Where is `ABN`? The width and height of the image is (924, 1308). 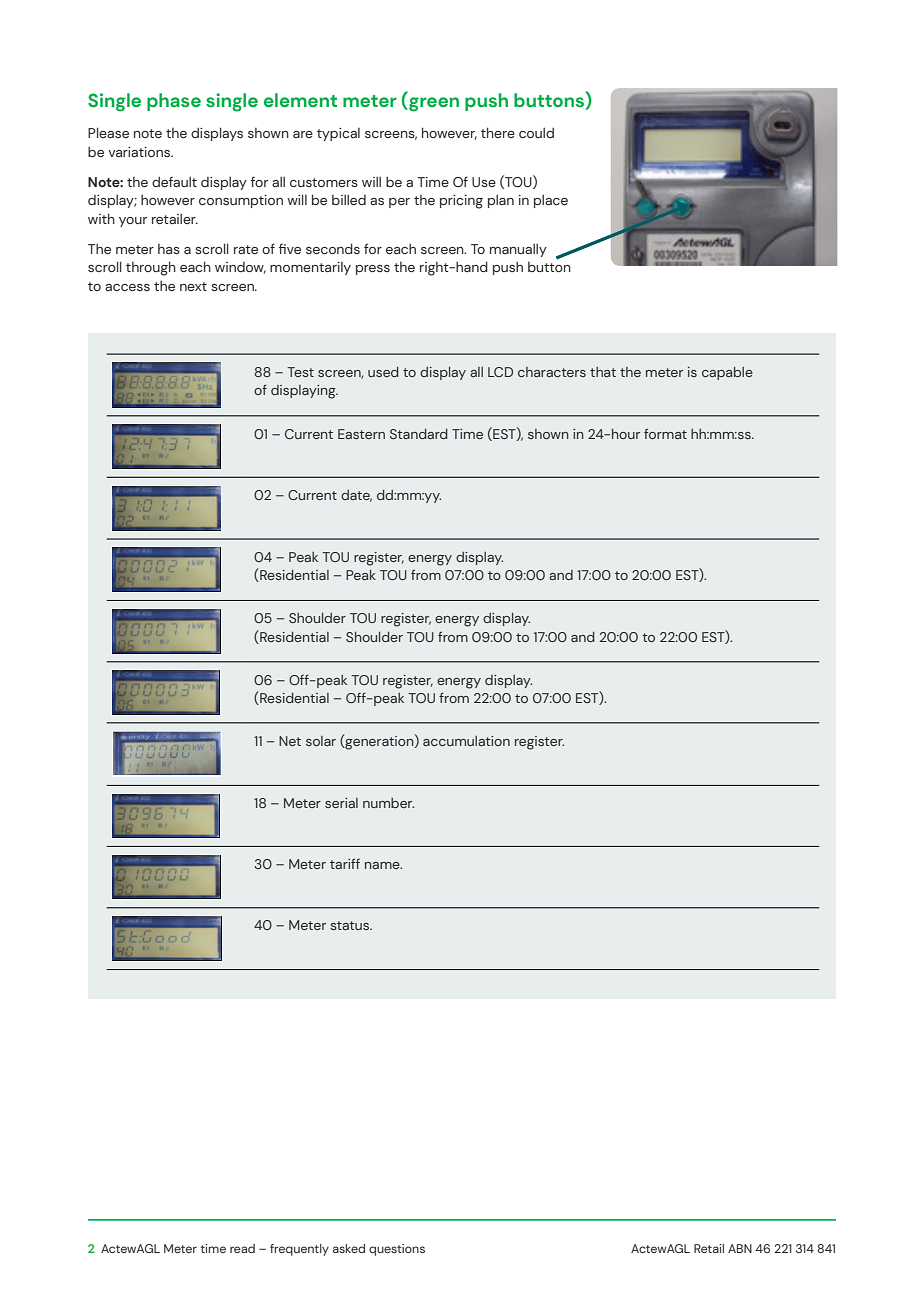 ABN is located at coordinates (740, 1248).
